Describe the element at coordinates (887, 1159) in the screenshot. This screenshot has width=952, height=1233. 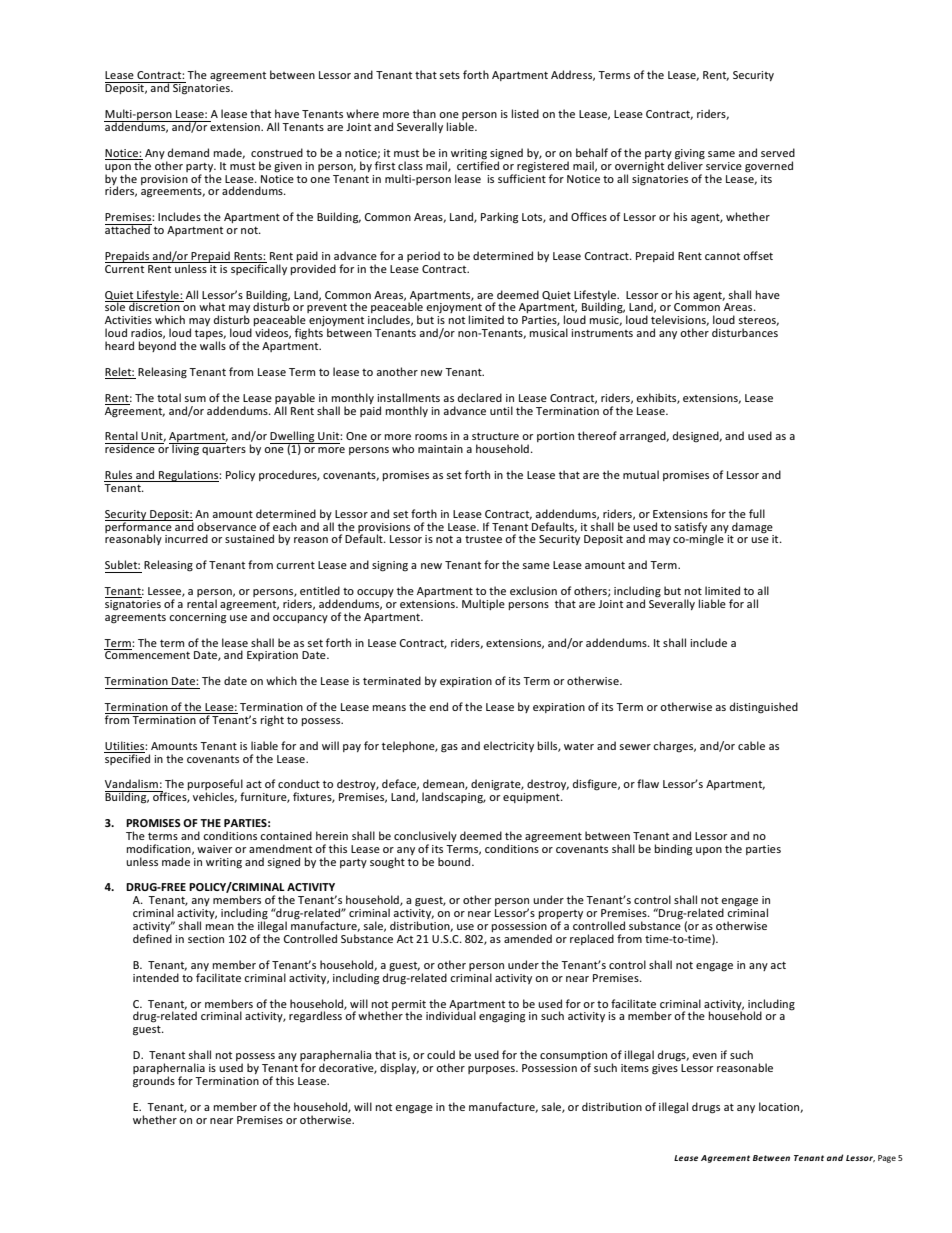
I see `Page` at that location.
